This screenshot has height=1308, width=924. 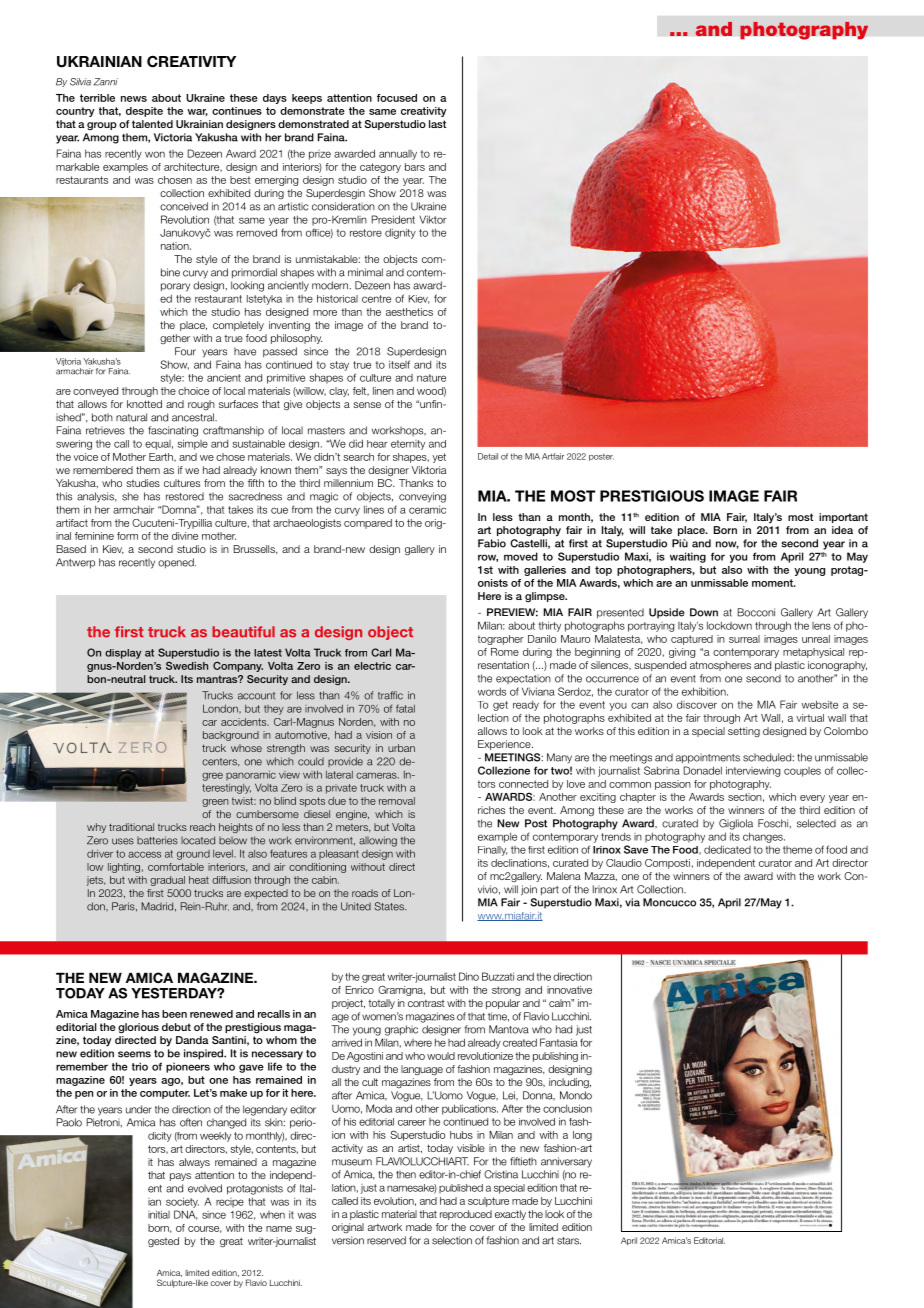 I want to click on dedicated, so click(x=727, y=849).
